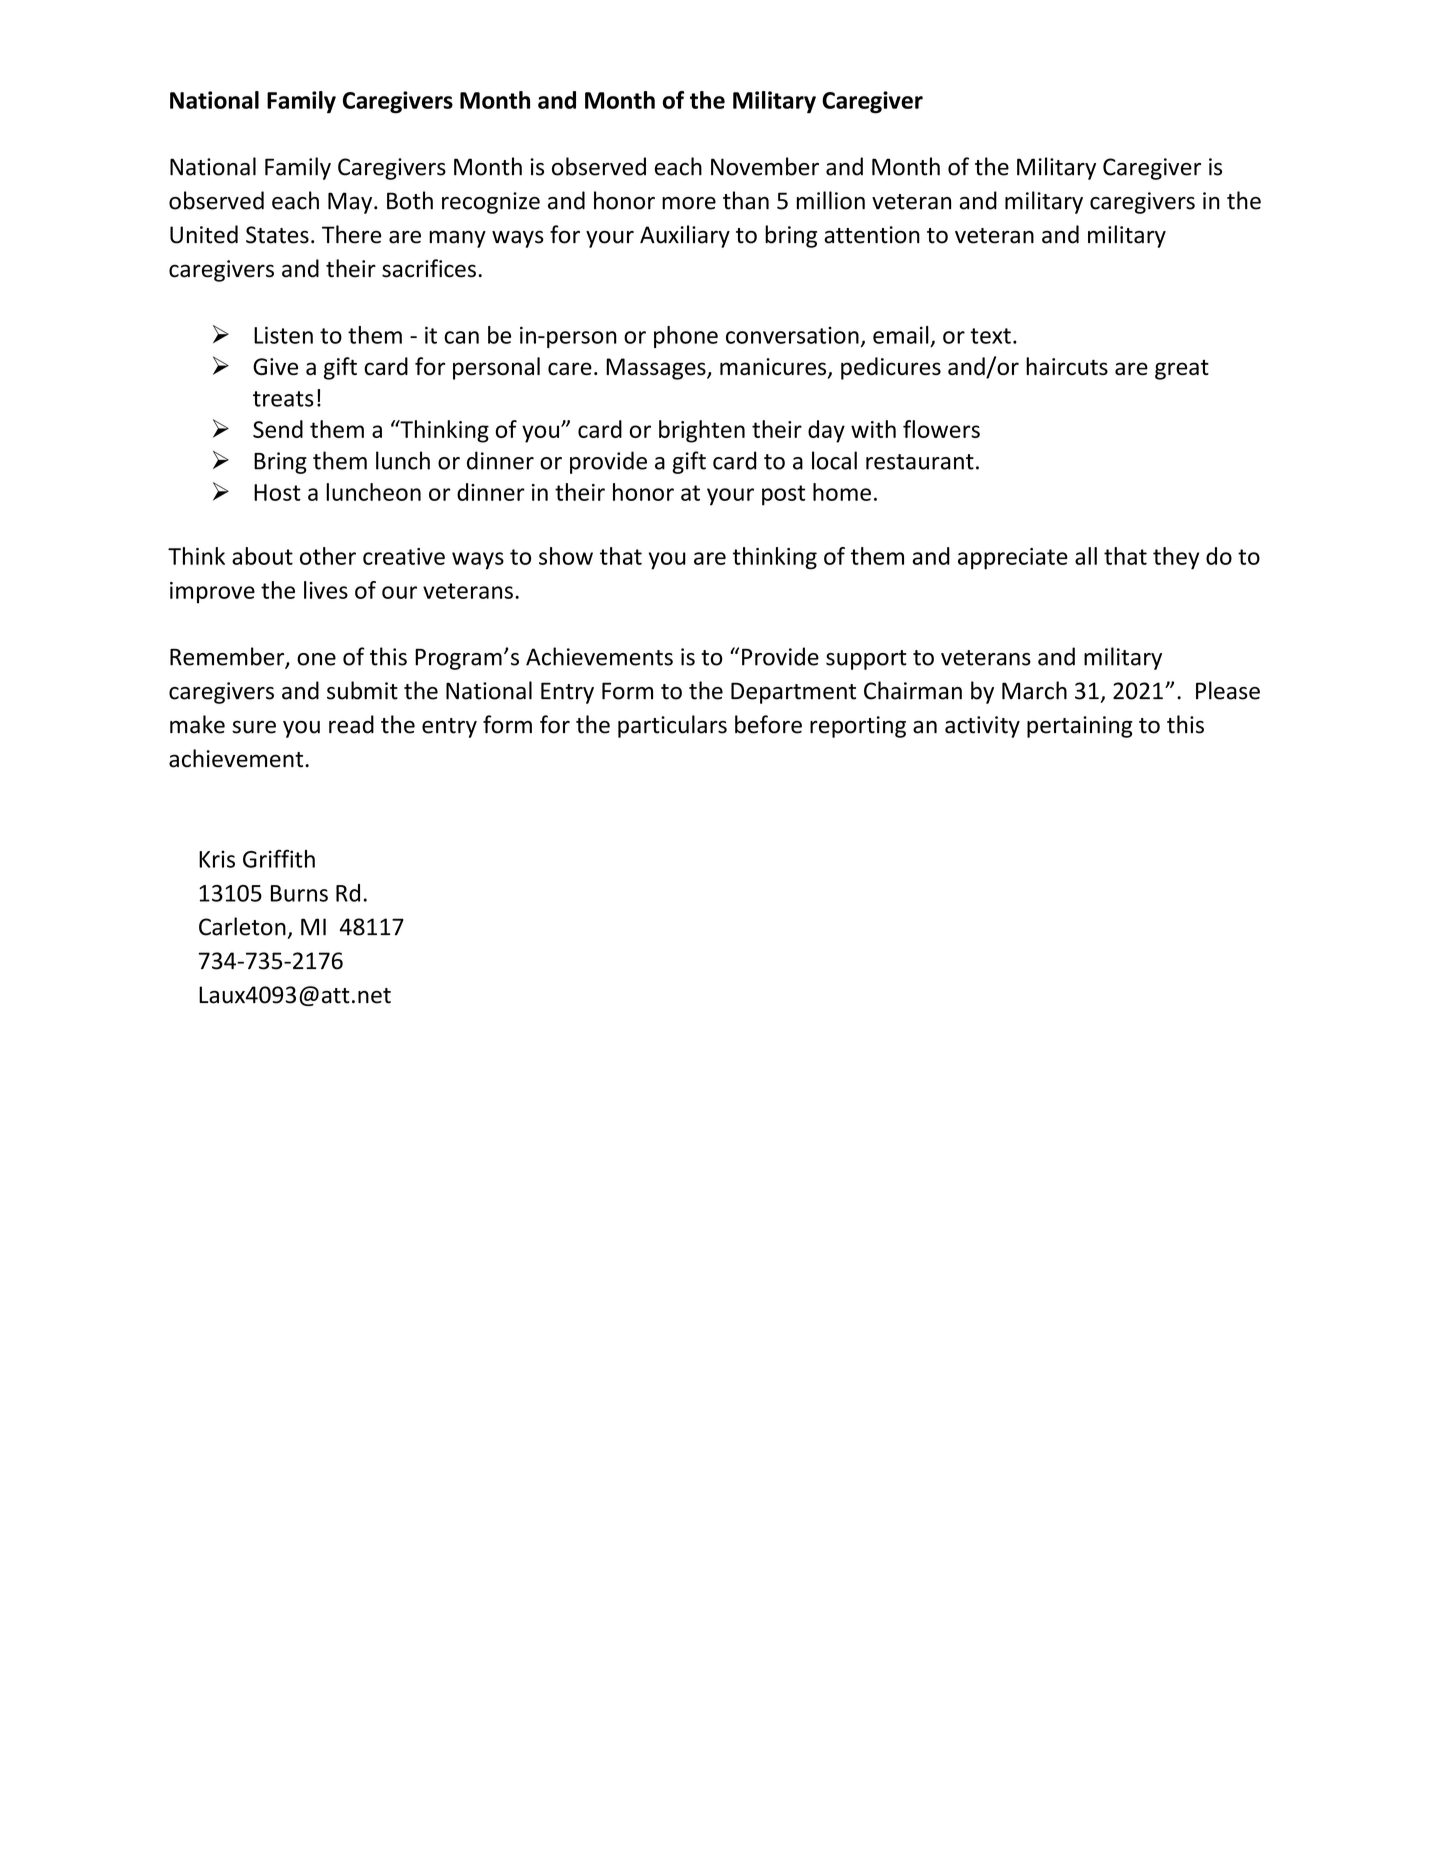 The image size is (1431, 1852). I want to click on March, so click(1034, 690).
